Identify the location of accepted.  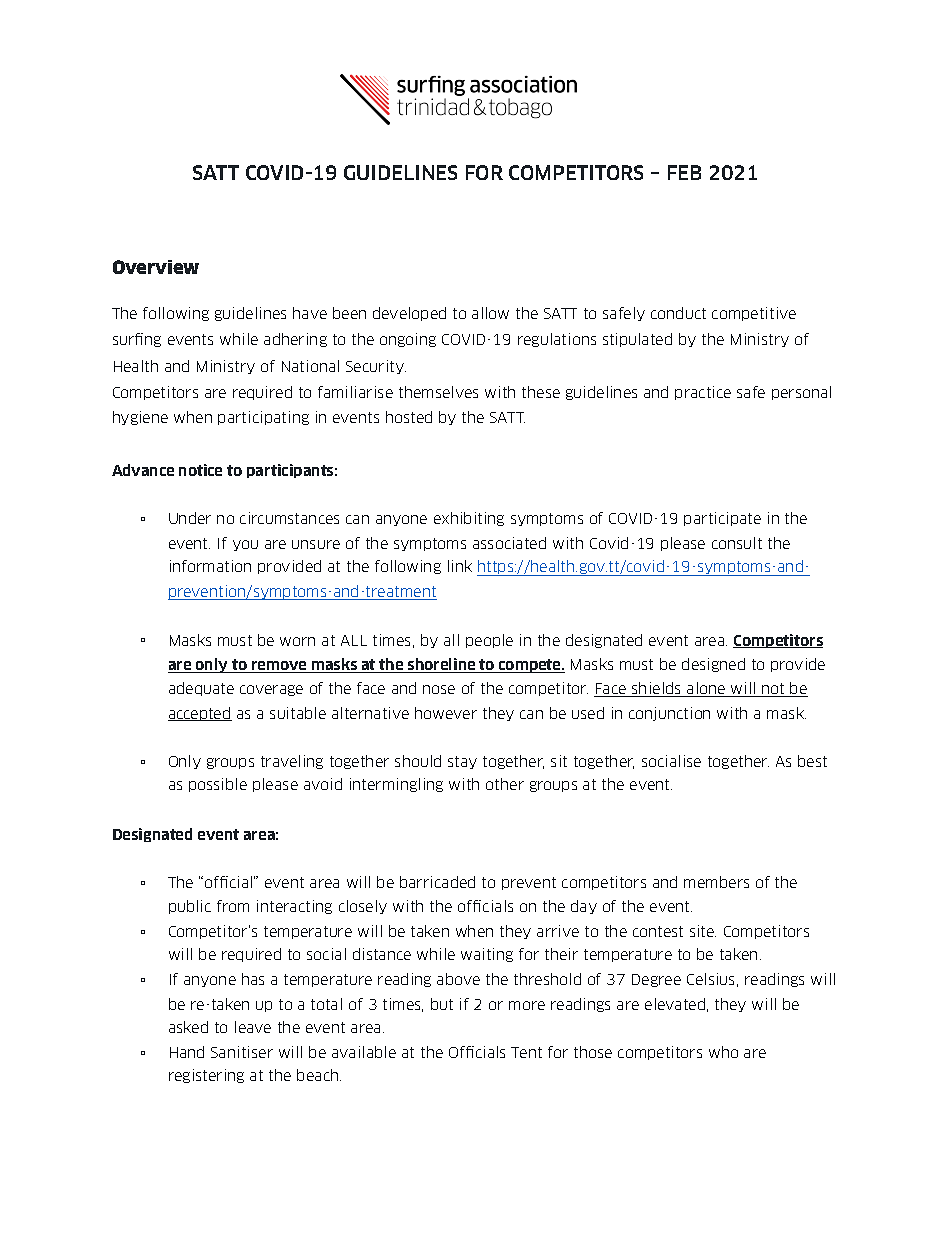
(200, 714).
